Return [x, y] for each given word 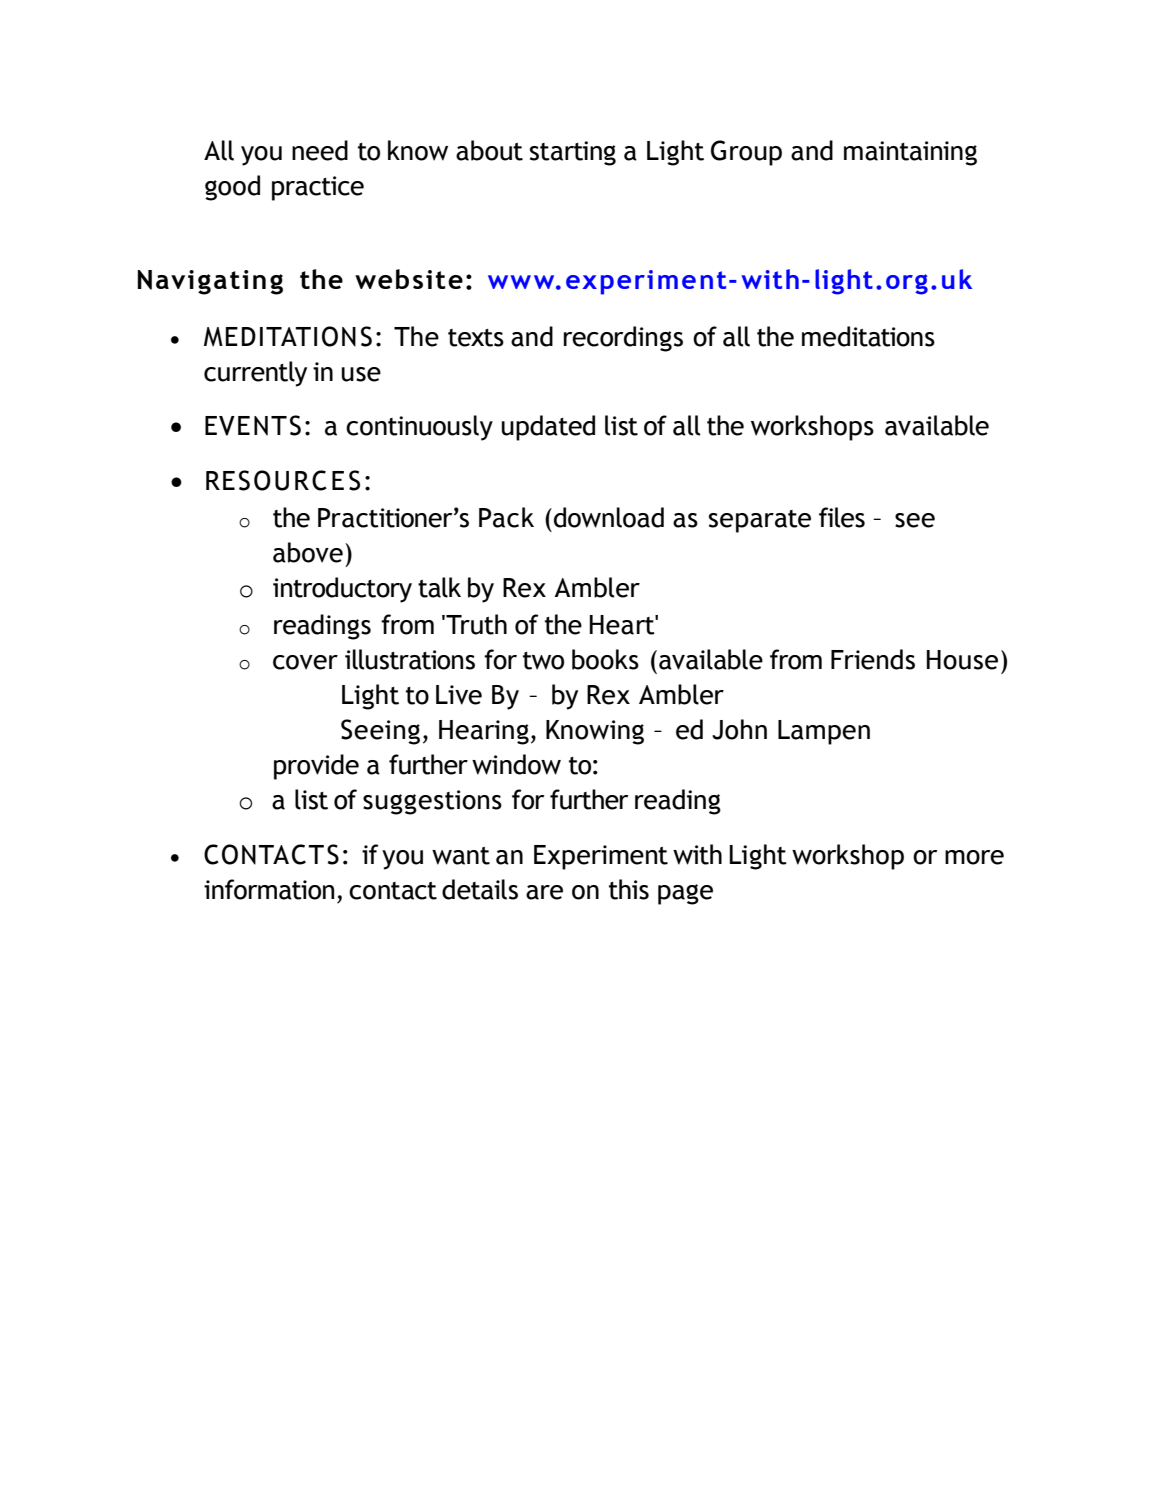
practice [318, 188]
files [842, 517]
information [269, 889]
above [308, 552]
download [609, 517]
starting [573, 153]
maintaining [910, 153]
